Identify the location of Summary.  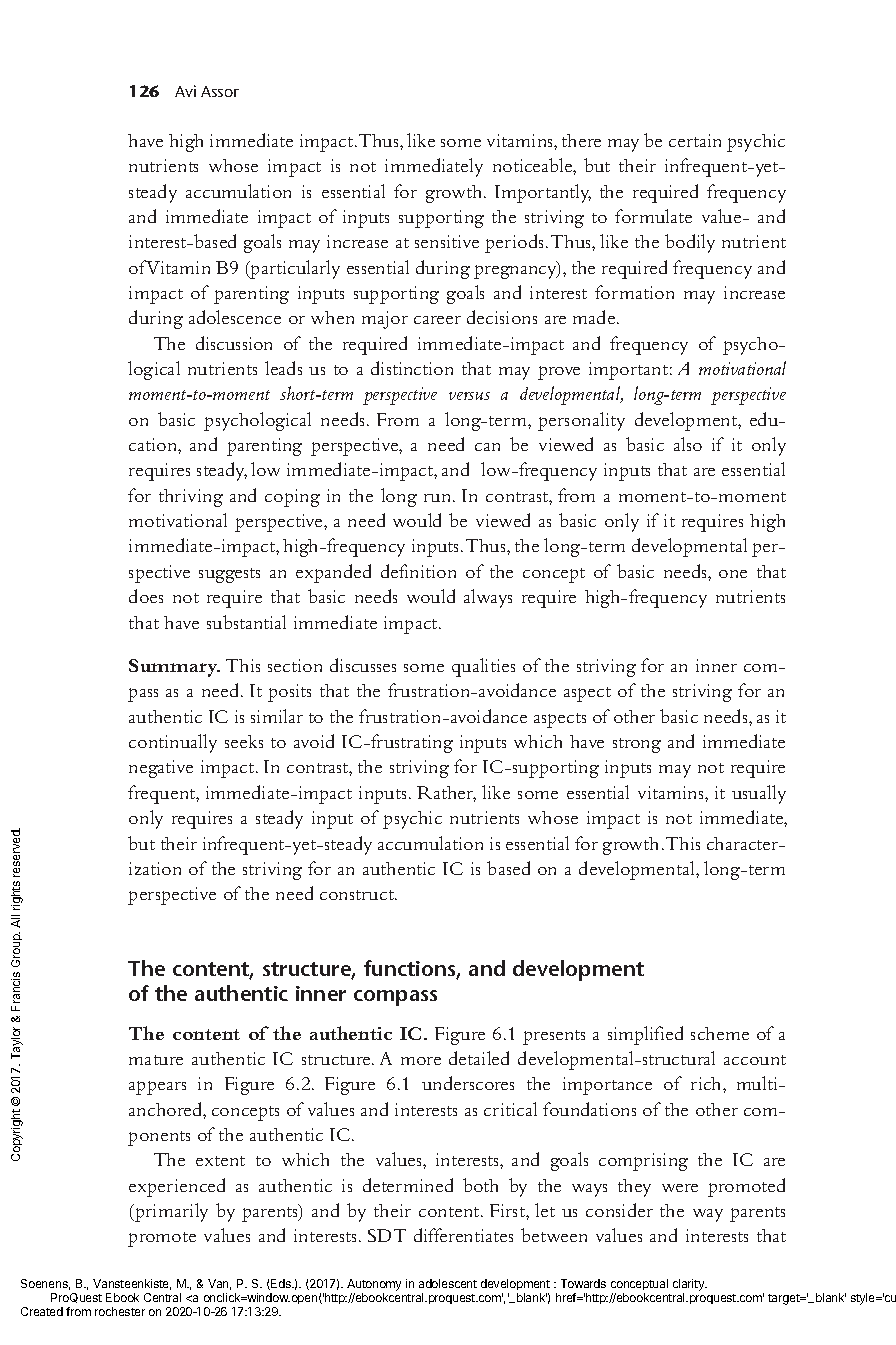
(174, 668).
